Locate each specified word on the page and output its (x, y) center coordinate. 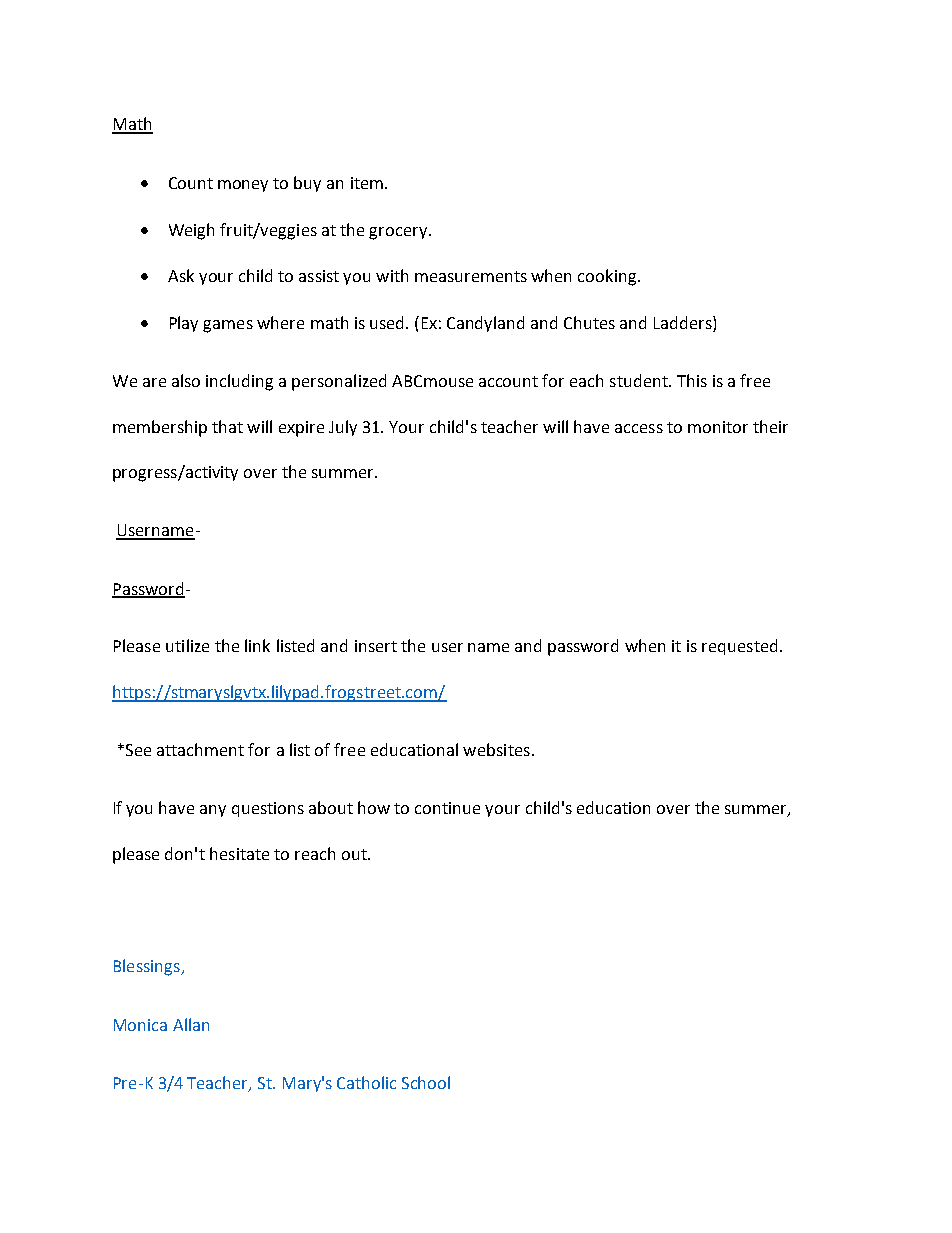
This (692, 380)
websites (496, 749)
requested (739, 647)
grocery (399, 233)
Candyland (485, 324)
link (257, 645)
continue (447, 808)
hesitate (239, 853)
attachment (200, 749)
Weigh (191, 231)
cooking (608, 277)
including (239, 382)
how (374, 807)
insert (376, 646)
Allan (191, 1024)
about (331, 807)
